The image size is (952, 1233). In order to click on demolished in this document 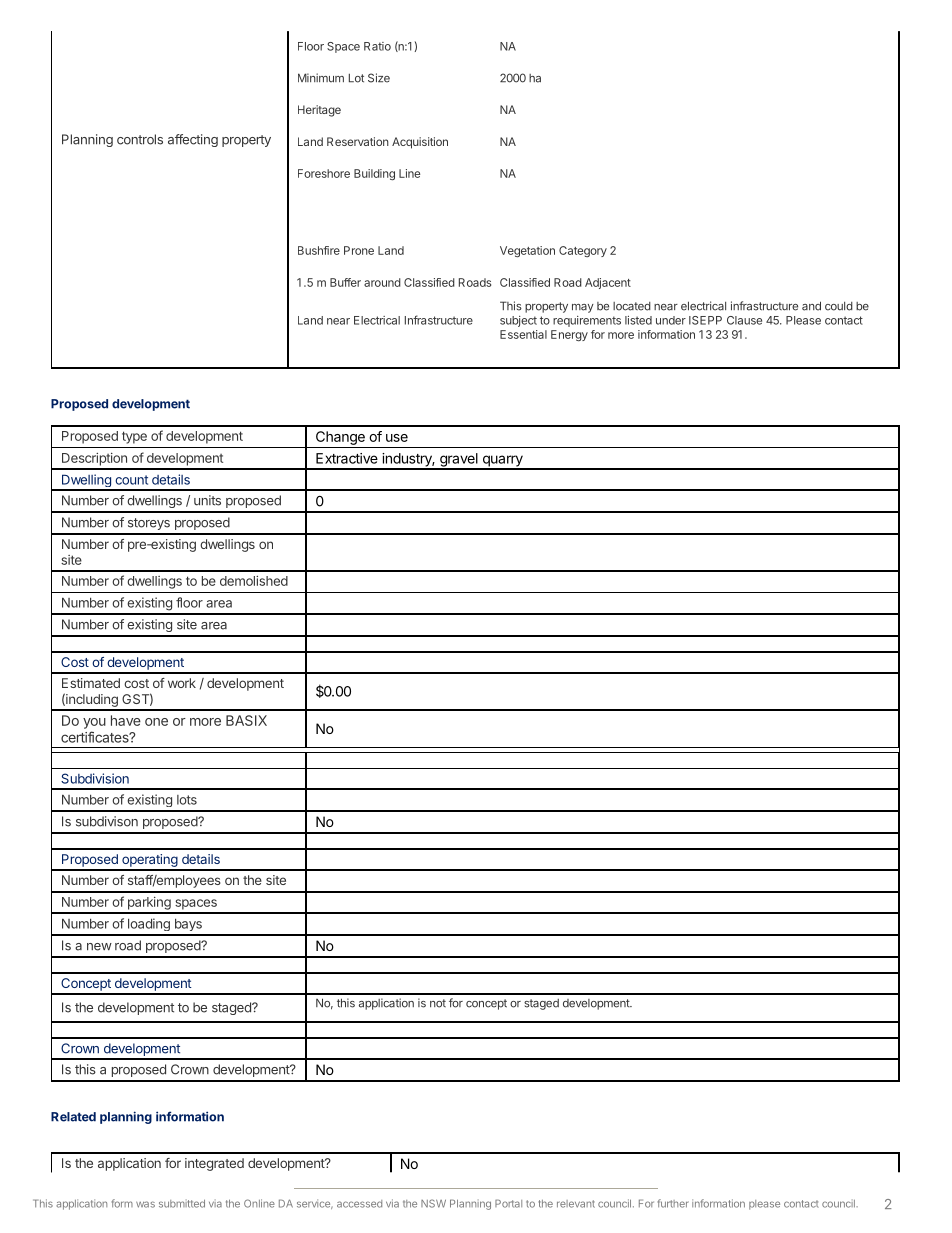, I will do `click(254, 581)`.
